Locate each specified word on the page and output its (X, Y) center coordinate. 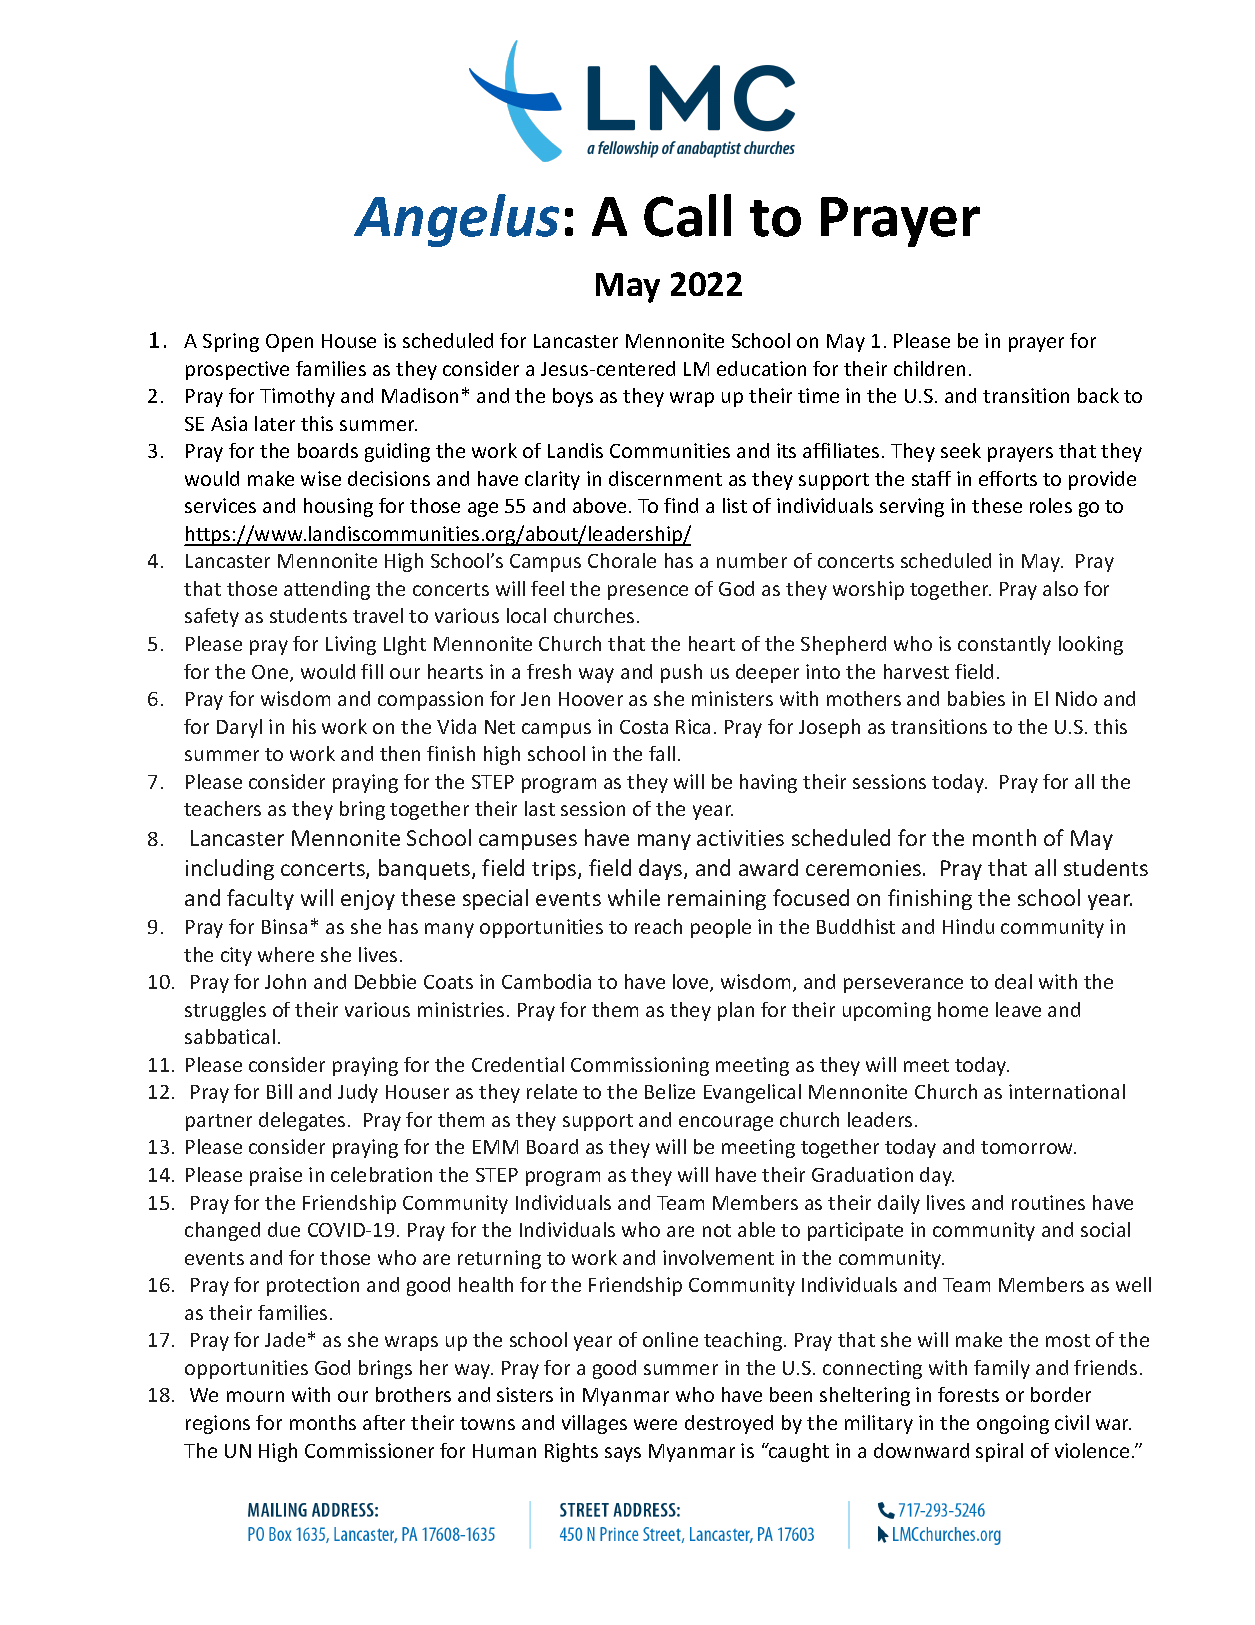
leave (1018, 1009)
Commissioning (640, 1066)
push (681, 673)
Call (687, 215)
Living (351, 645)
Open (289, 343)
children (929, 368)
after (384, 1422)
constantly (1004, 645)
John (285, 981)
